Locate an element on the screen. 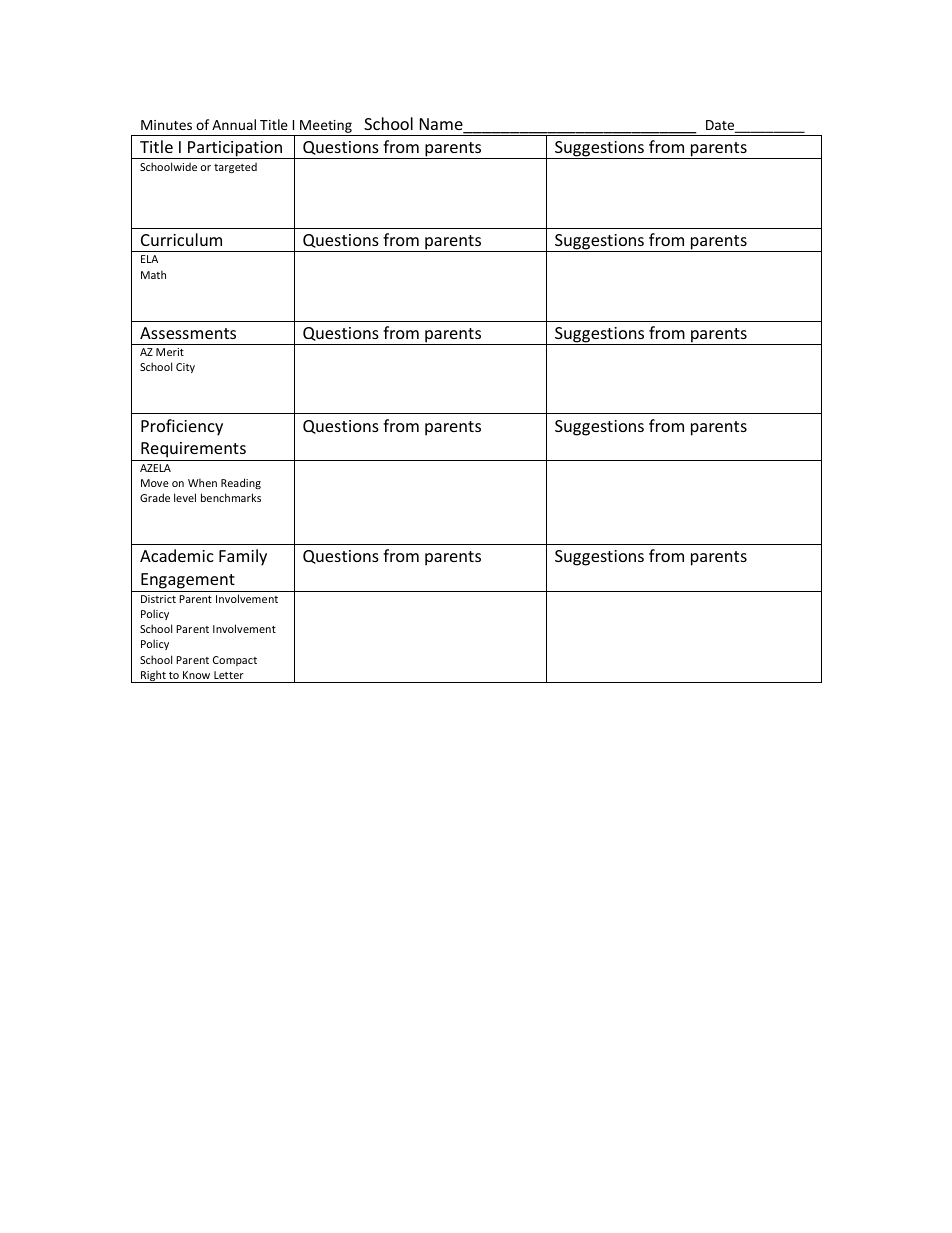 This screenshot has height=1233, width=952. Participation is located at coordinates (235, 150).
